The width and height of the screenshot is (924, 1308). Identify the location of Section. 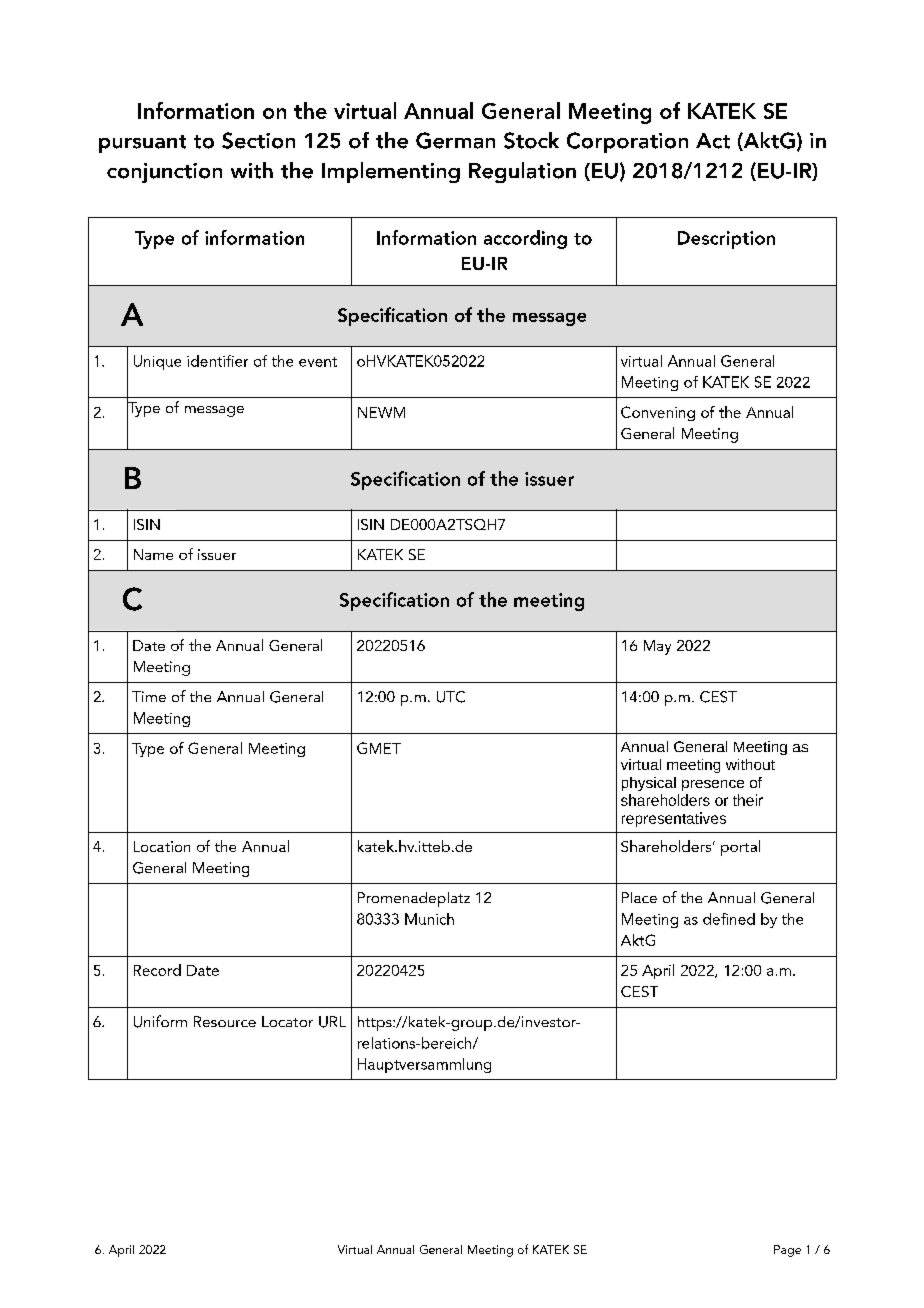
(258, 140).
